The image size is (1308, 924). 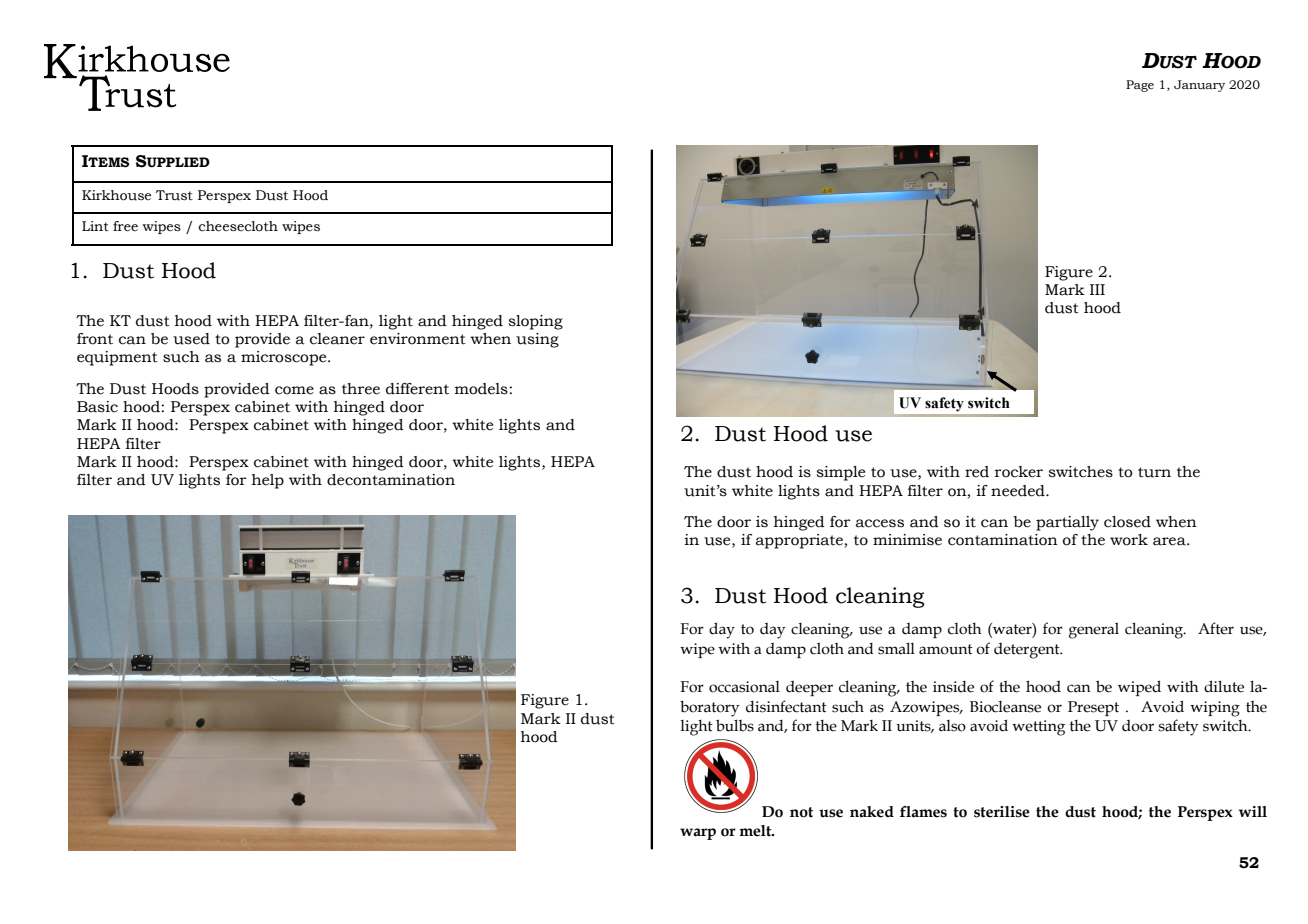 I want to click on melt, so click(x=756, y=831).
